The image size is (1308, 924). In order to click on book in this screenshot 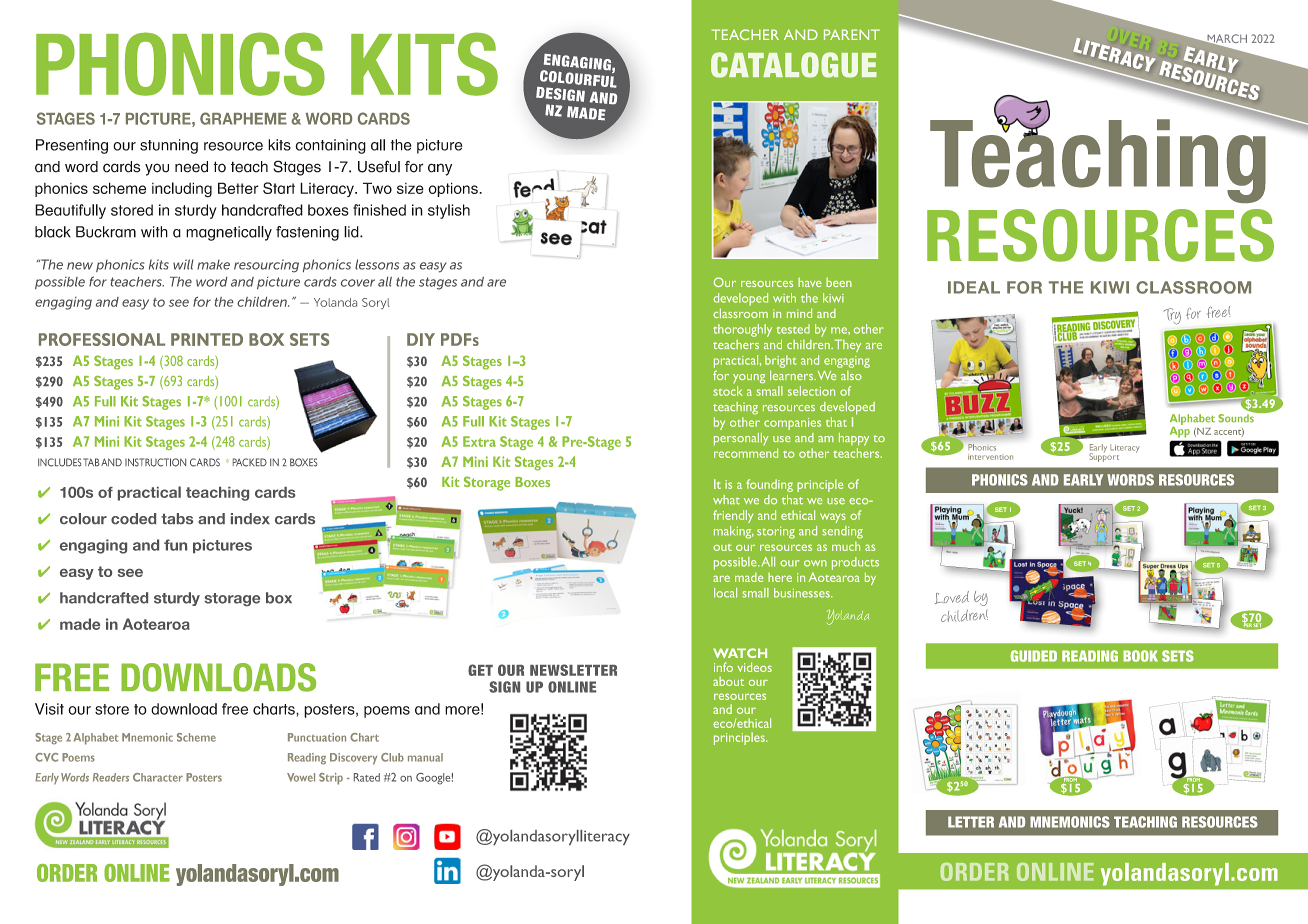, I will do `click(1140, 656)`.
